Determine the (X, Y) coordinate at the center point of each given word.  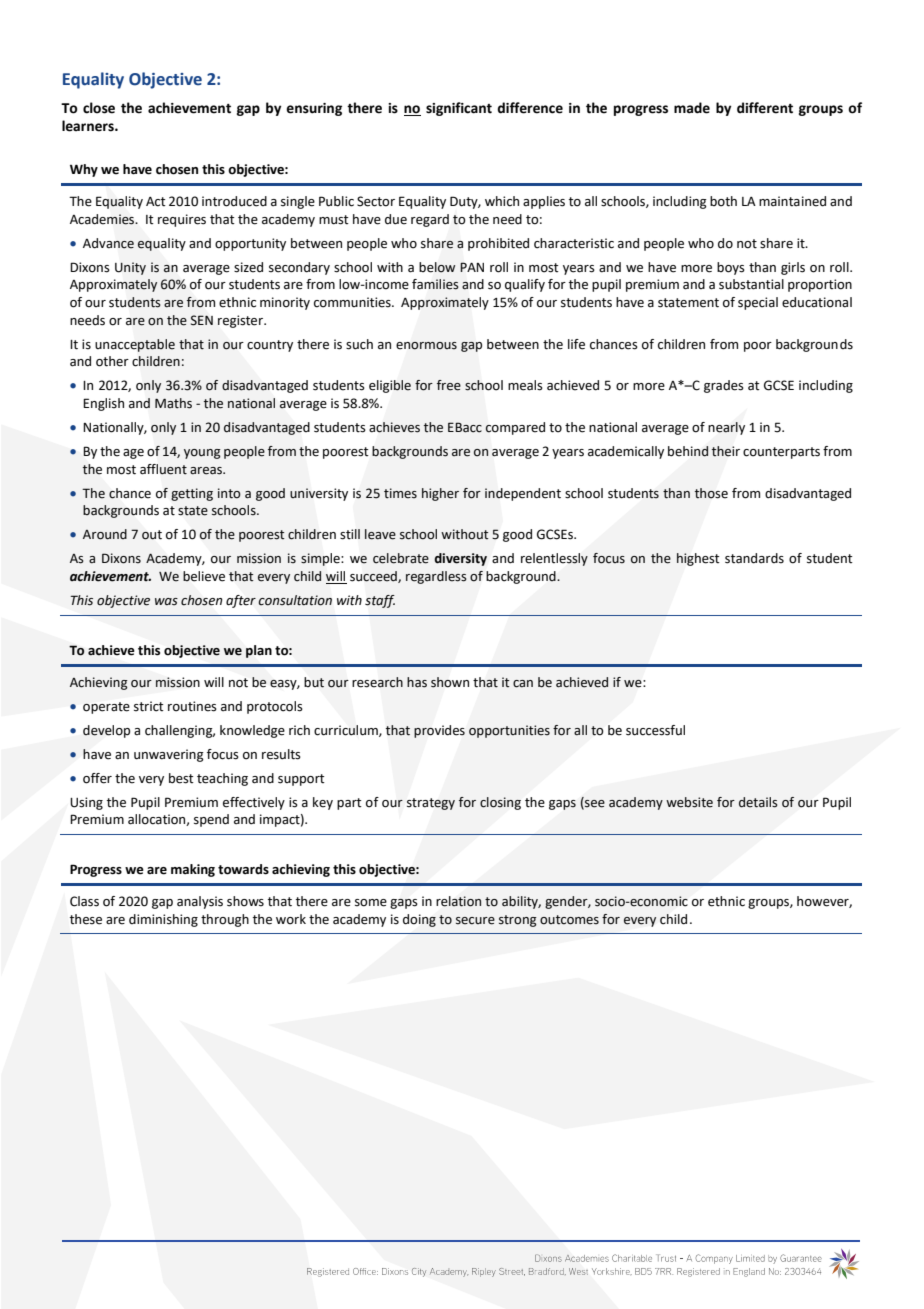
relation (458, 901)
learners (89, 126)
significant (459, 109)
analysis (200, 902)
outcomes (569, 920)
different (765, 108)
